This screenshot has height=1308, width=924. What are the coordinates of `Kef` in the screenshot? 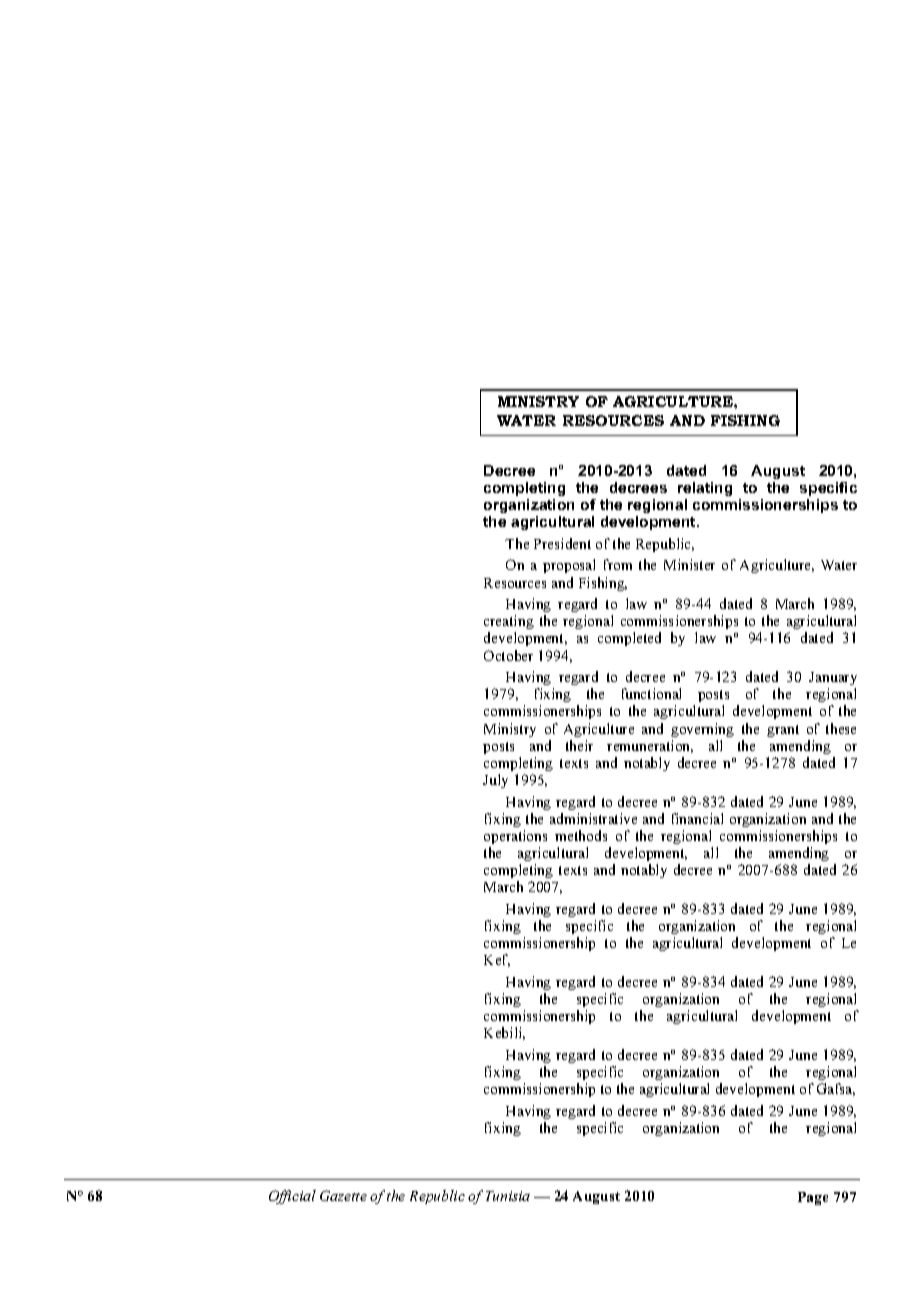 It's located at (497, 960).
